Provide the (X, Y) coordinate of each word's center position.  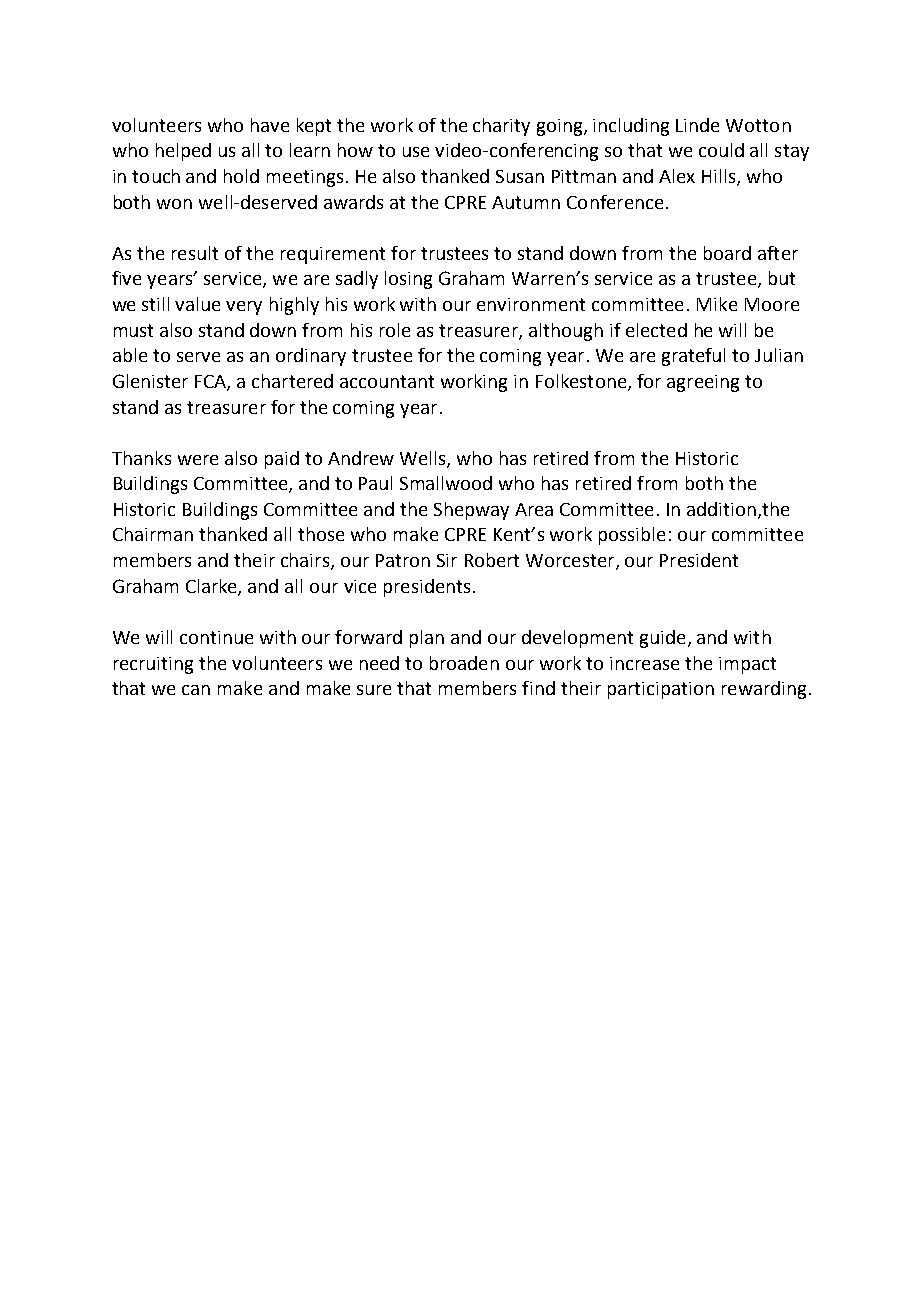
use (416, 152)
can (196, 690)
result (195, 253)
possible (632, 536)
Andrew (361, 458)
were (198, 460)
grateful (693, 357)
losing (408, 280)
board (727, 253)
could (721, 150)
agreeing (703, 383)
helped (183, 152)
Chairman (153, 534)
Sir (447, 560)
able (130, 355)
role (395, 330)
